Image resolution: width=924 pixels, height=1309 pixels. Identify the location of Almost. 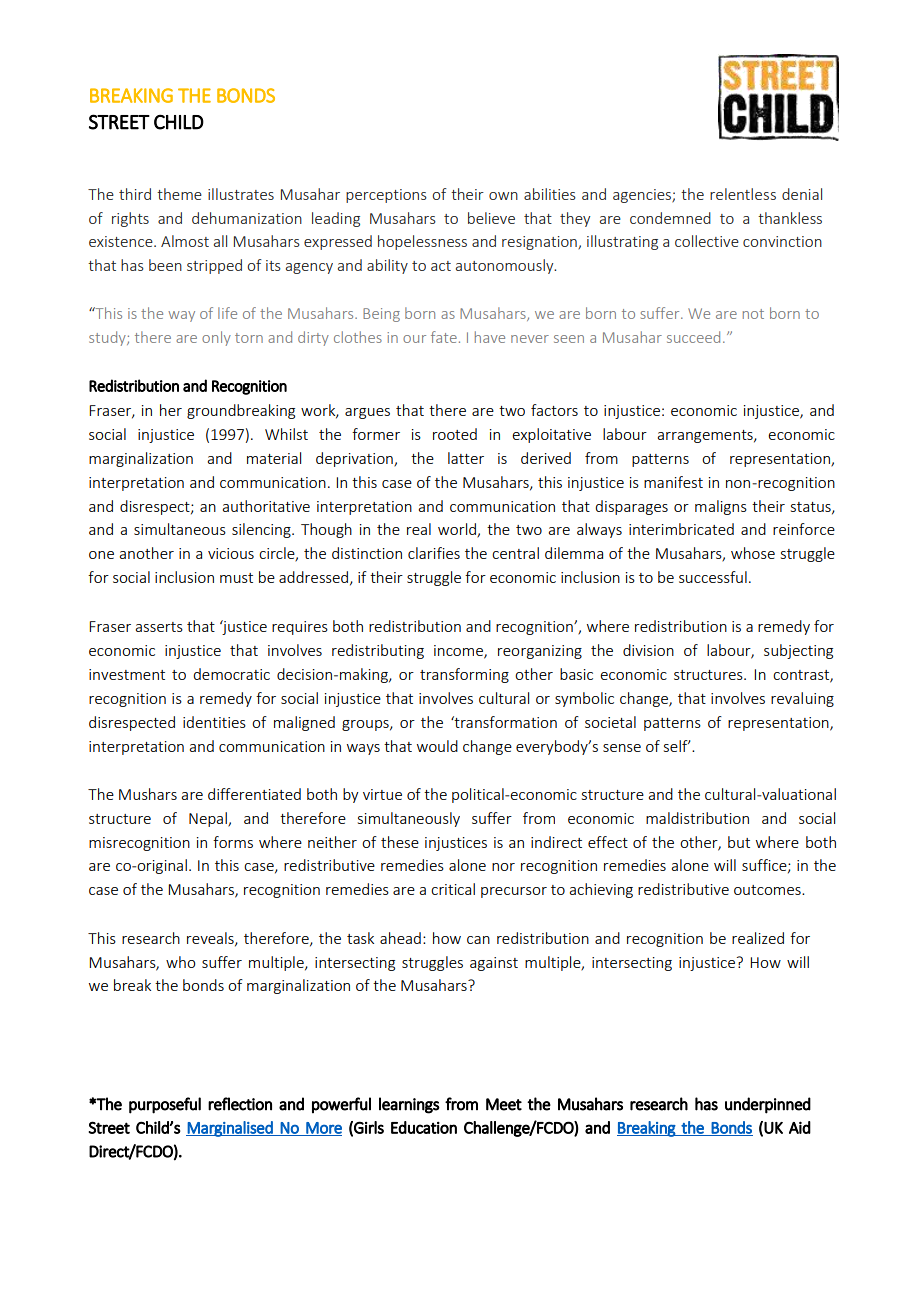
(185, 241).
